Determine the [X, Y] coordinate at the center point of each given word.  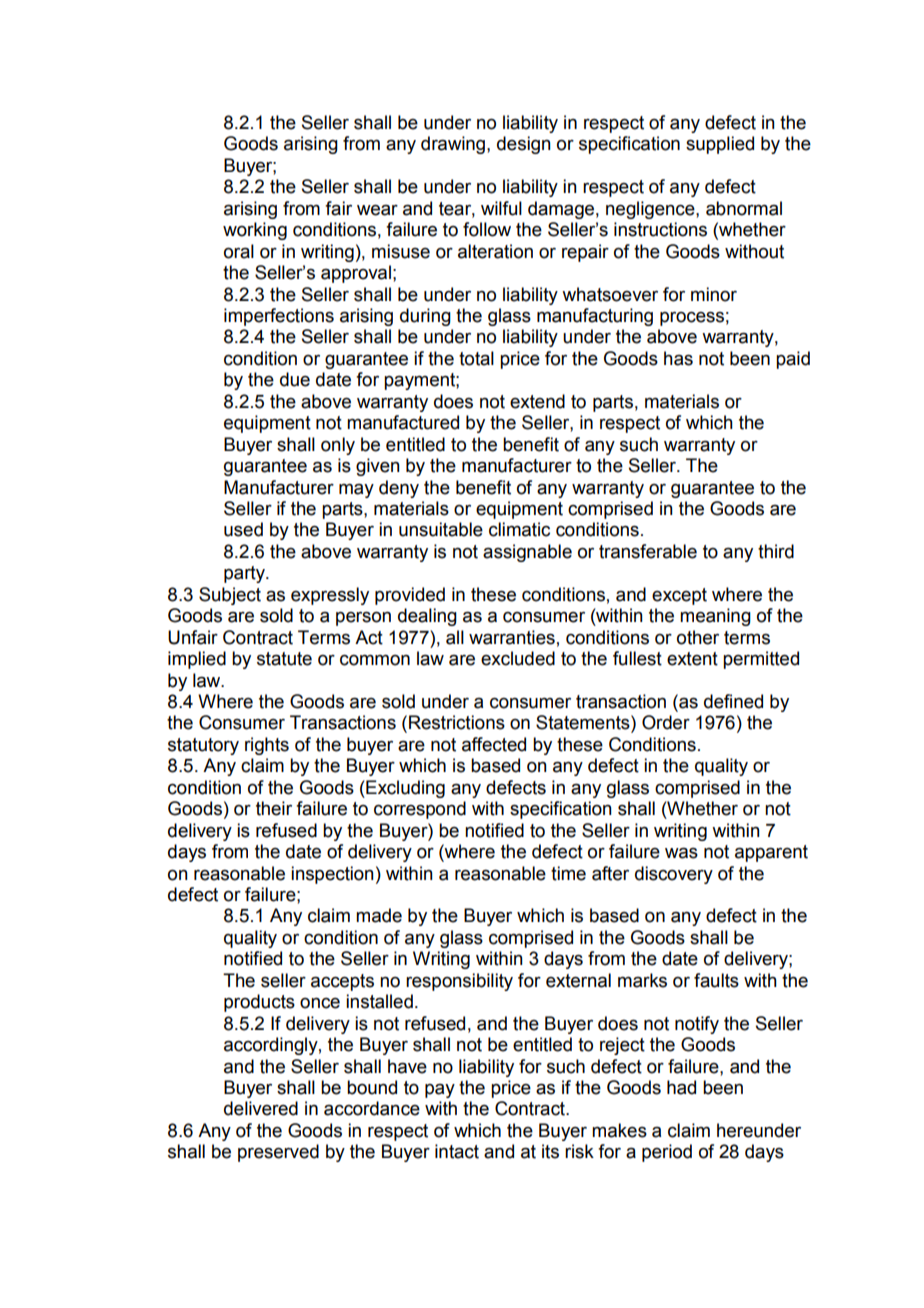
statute [284, 659]
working [255, 231]
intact [457, 1151]
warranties [512, 637]
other [698, 637]
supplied [720, 145]
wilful [501, 208]
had [681, 1087]
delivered [261, 1108]
